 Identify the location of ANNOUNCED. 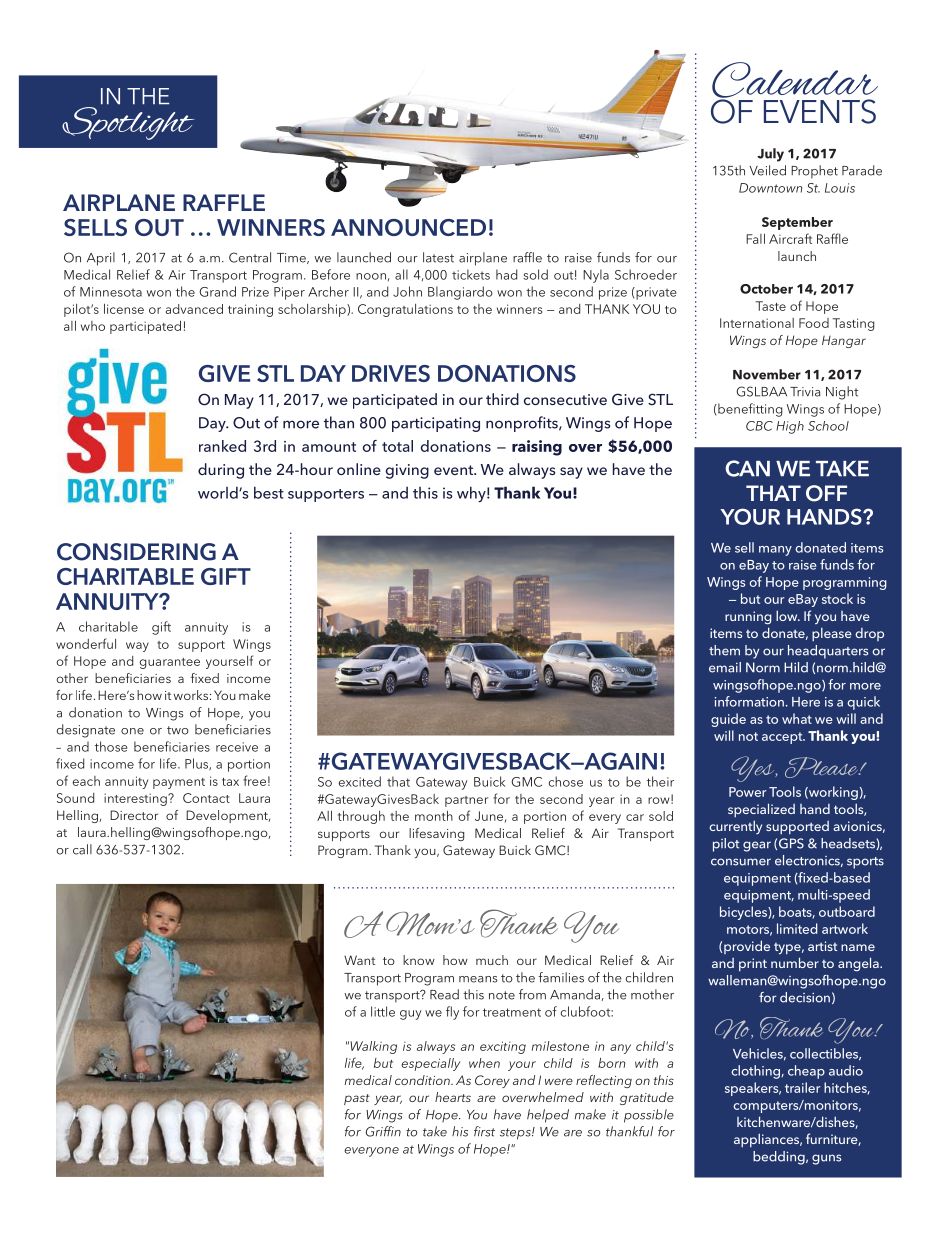
(408, 227).
